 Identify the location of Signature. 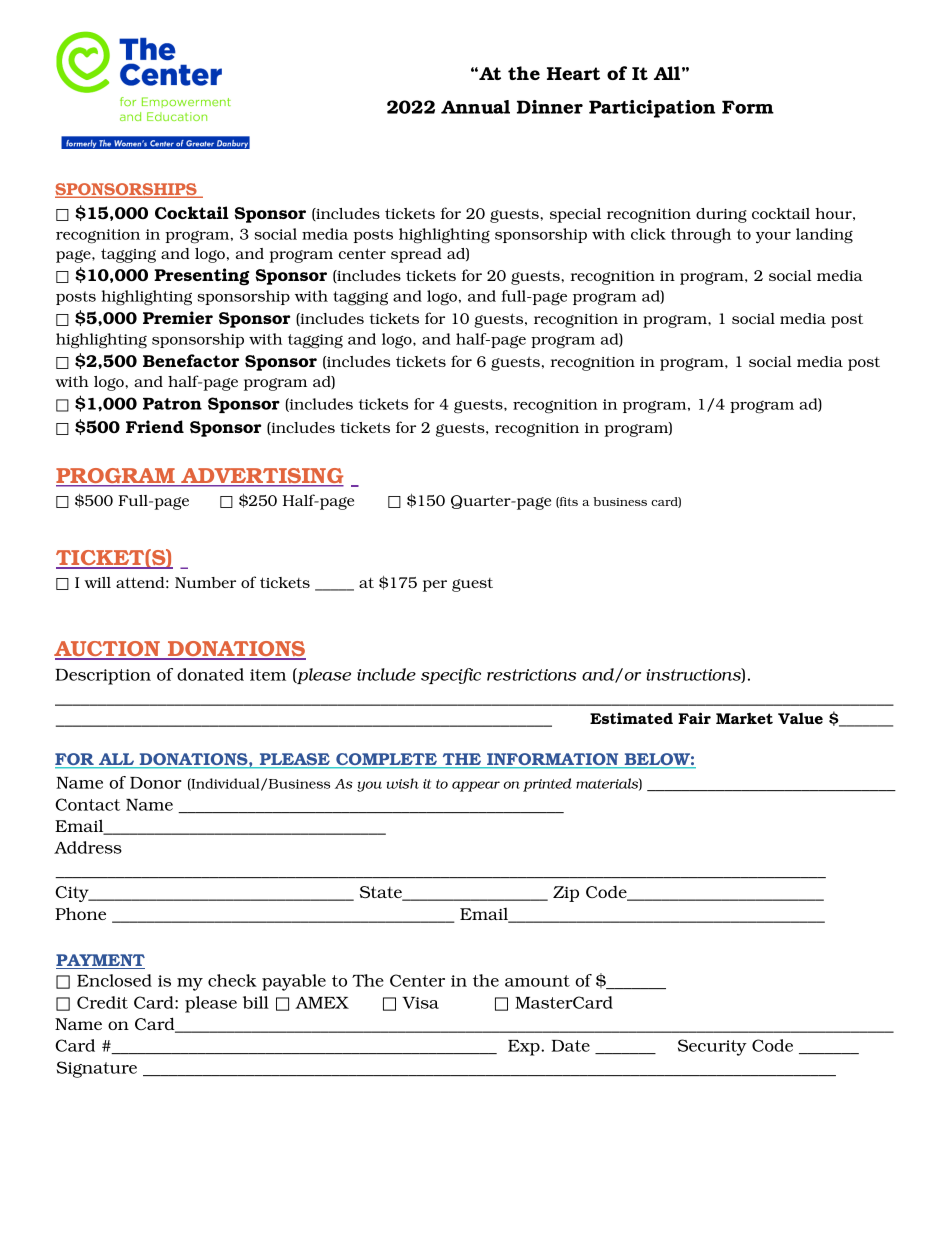
(97, 1069).
